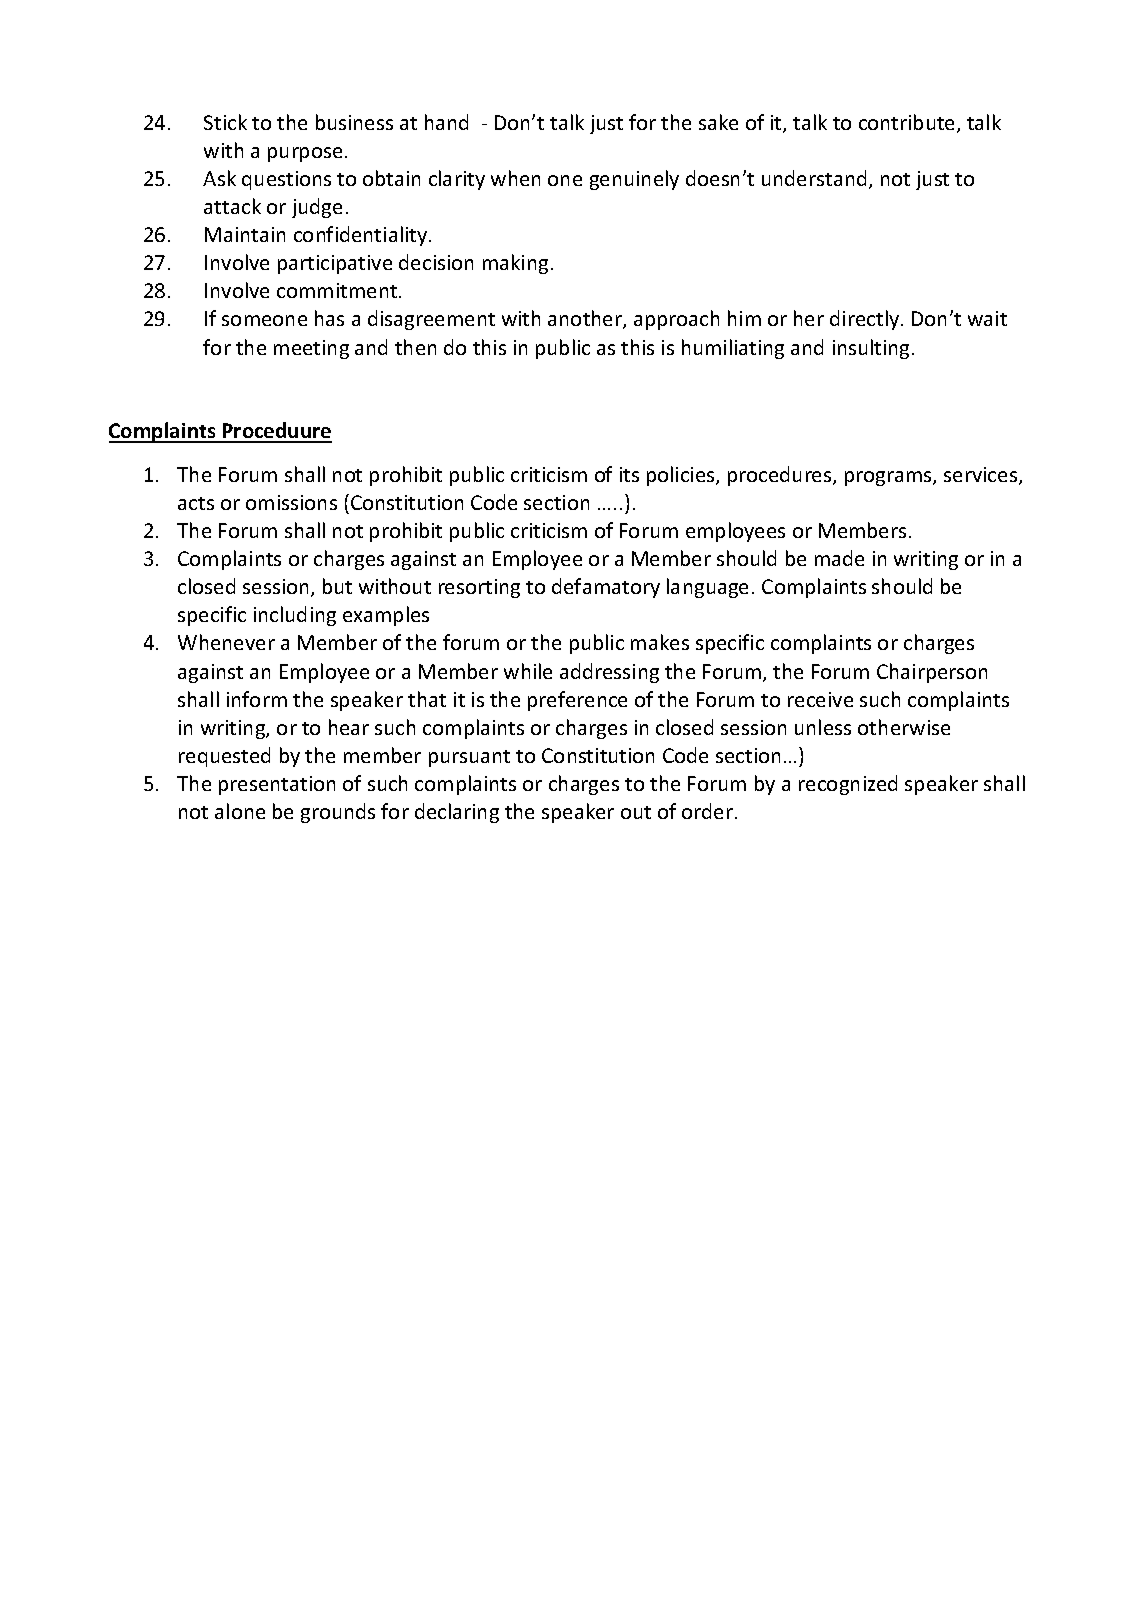 The width and height of the image is (1141, 1613). Describe the element at coordinates (277, 785) in the image. I see `presentation` at that location.
